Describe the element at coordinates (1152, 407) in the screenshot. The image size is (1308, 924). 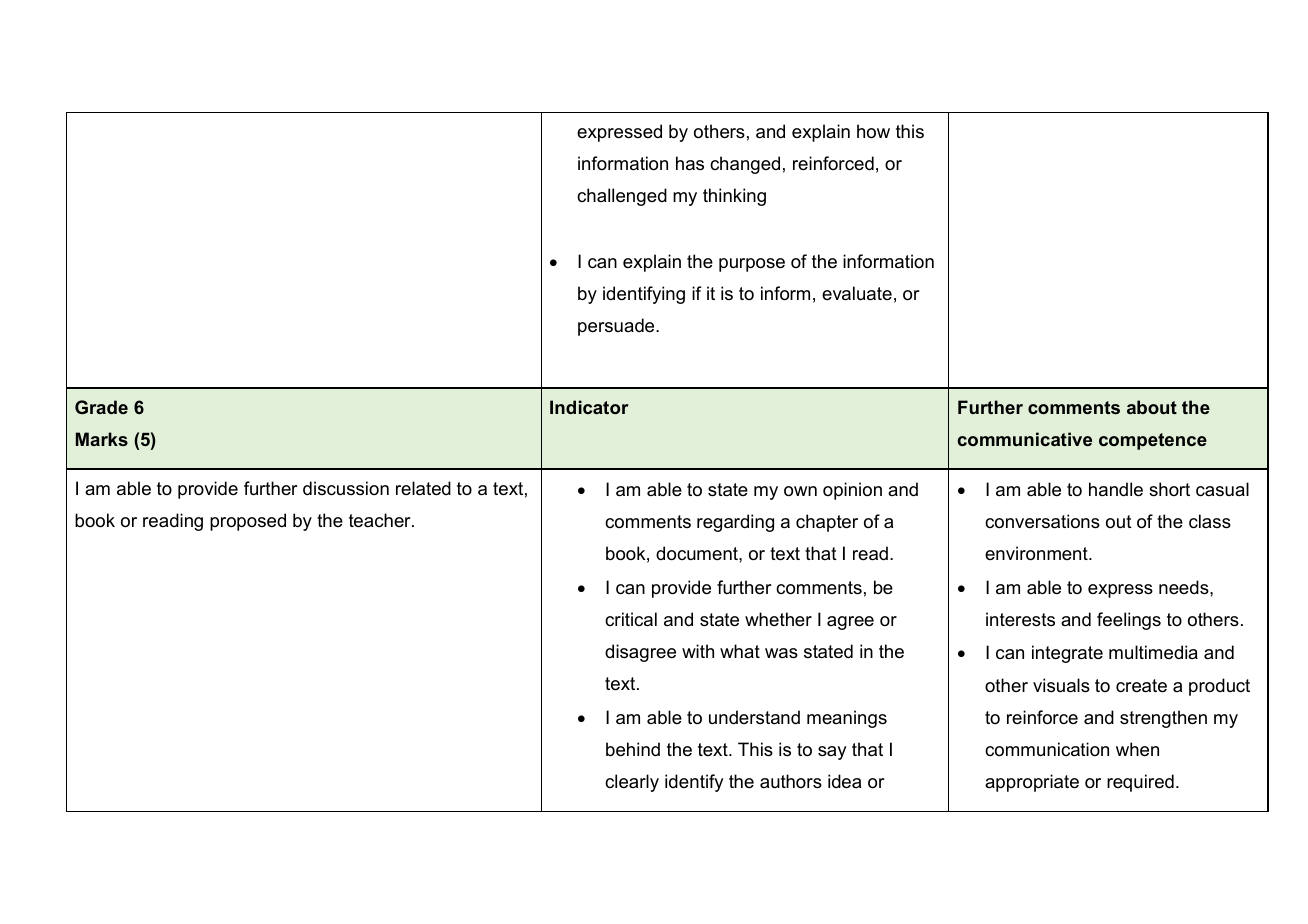
I see `about` at that location.
